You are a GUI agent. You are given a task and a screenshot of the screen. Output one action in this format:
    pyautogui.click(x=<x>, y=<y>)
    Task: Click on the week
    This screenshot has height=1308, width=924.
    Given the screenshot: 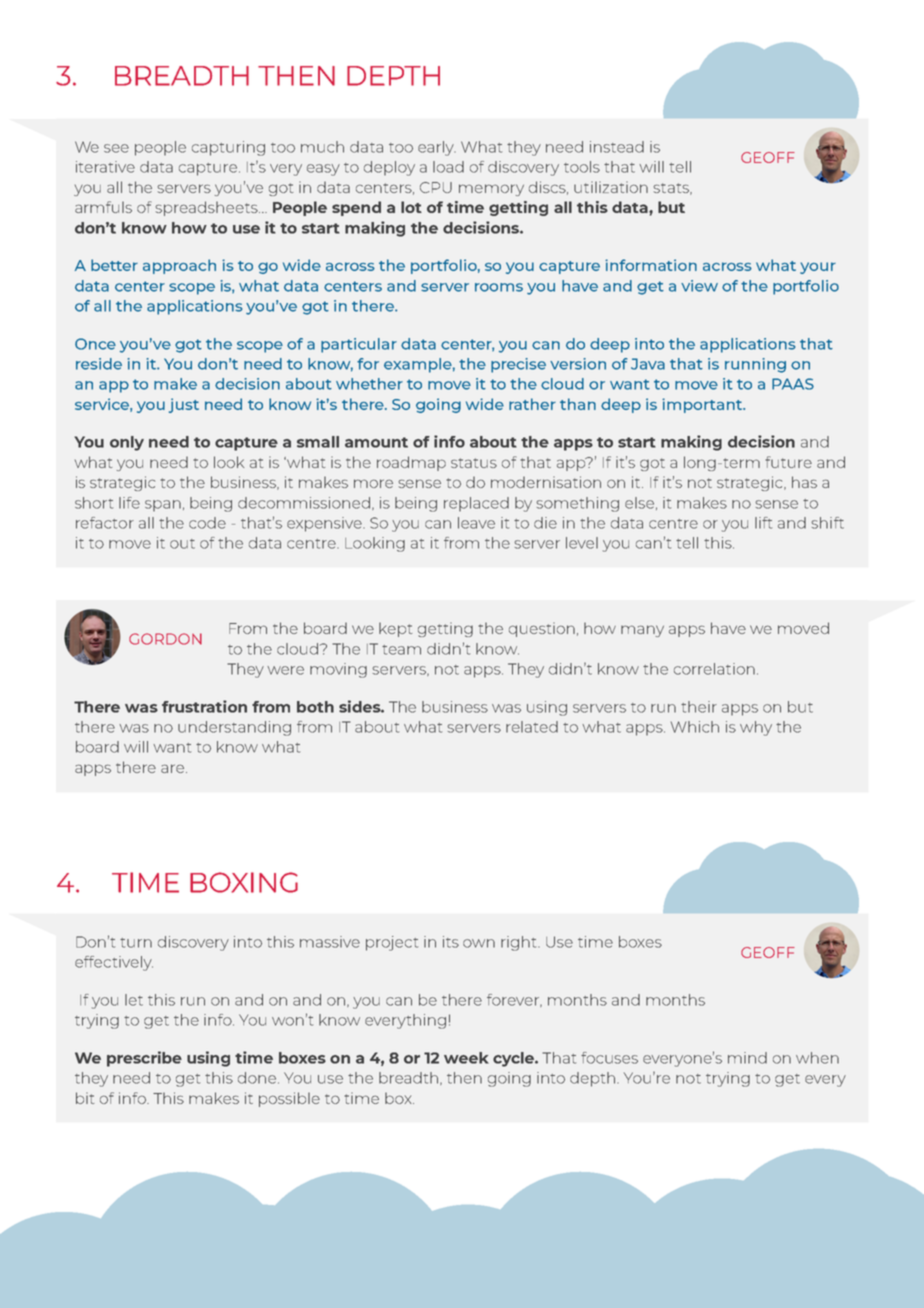 What is the action you would take?
    pyautogui.click(x=466, y=1058)
